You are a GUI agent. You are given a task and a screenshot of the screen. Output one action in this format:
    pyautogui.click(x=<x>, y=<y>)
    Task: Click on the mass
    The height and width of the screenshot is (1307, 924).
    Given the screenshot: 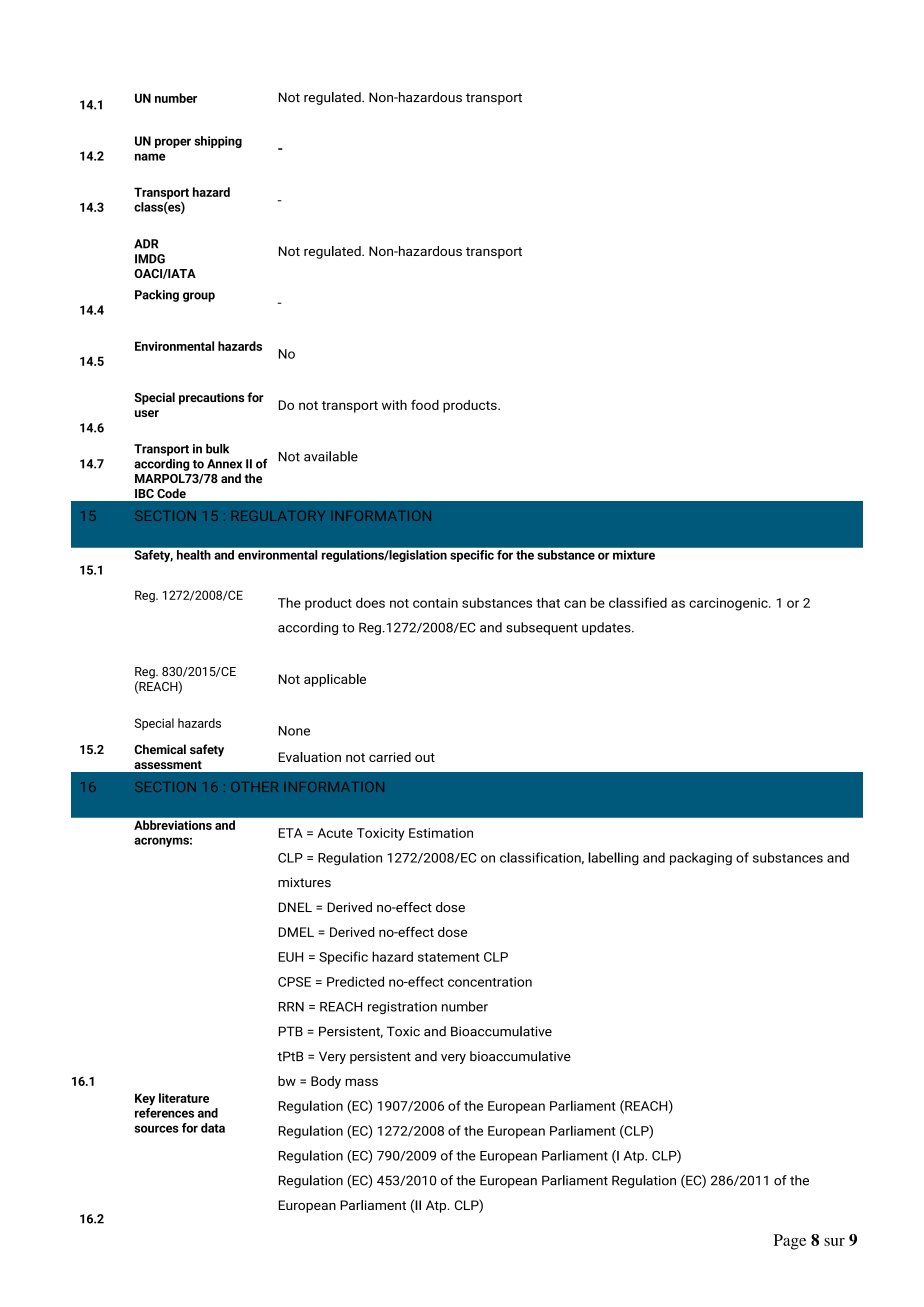 What is the action you would take?
    pyautogui.click(x=361, y=1082)
